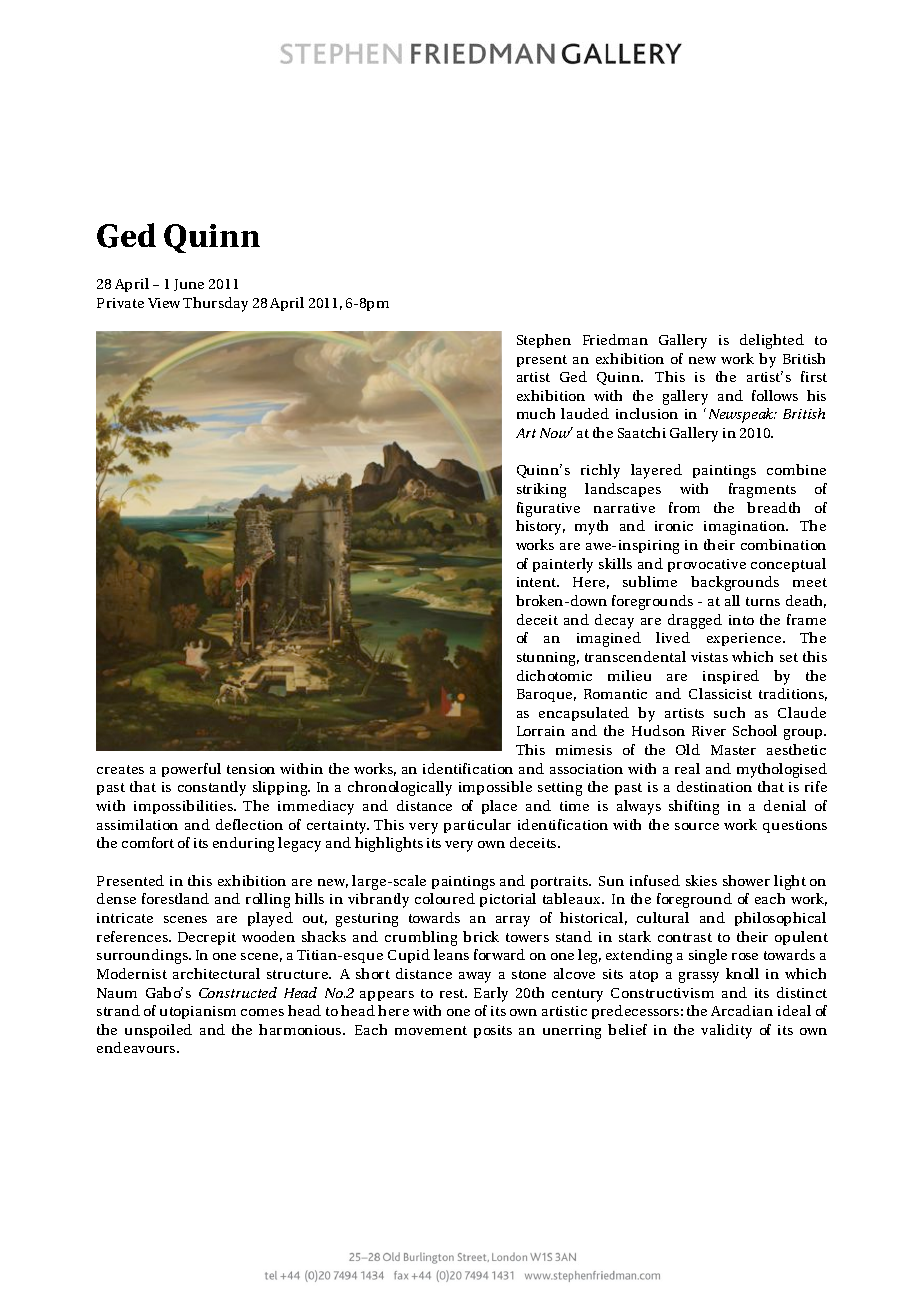 The image size is (924, 1308). What do you see at coordinates (215, 304) in the image?
I see `Thursday` at bounding box center [215, 304].
